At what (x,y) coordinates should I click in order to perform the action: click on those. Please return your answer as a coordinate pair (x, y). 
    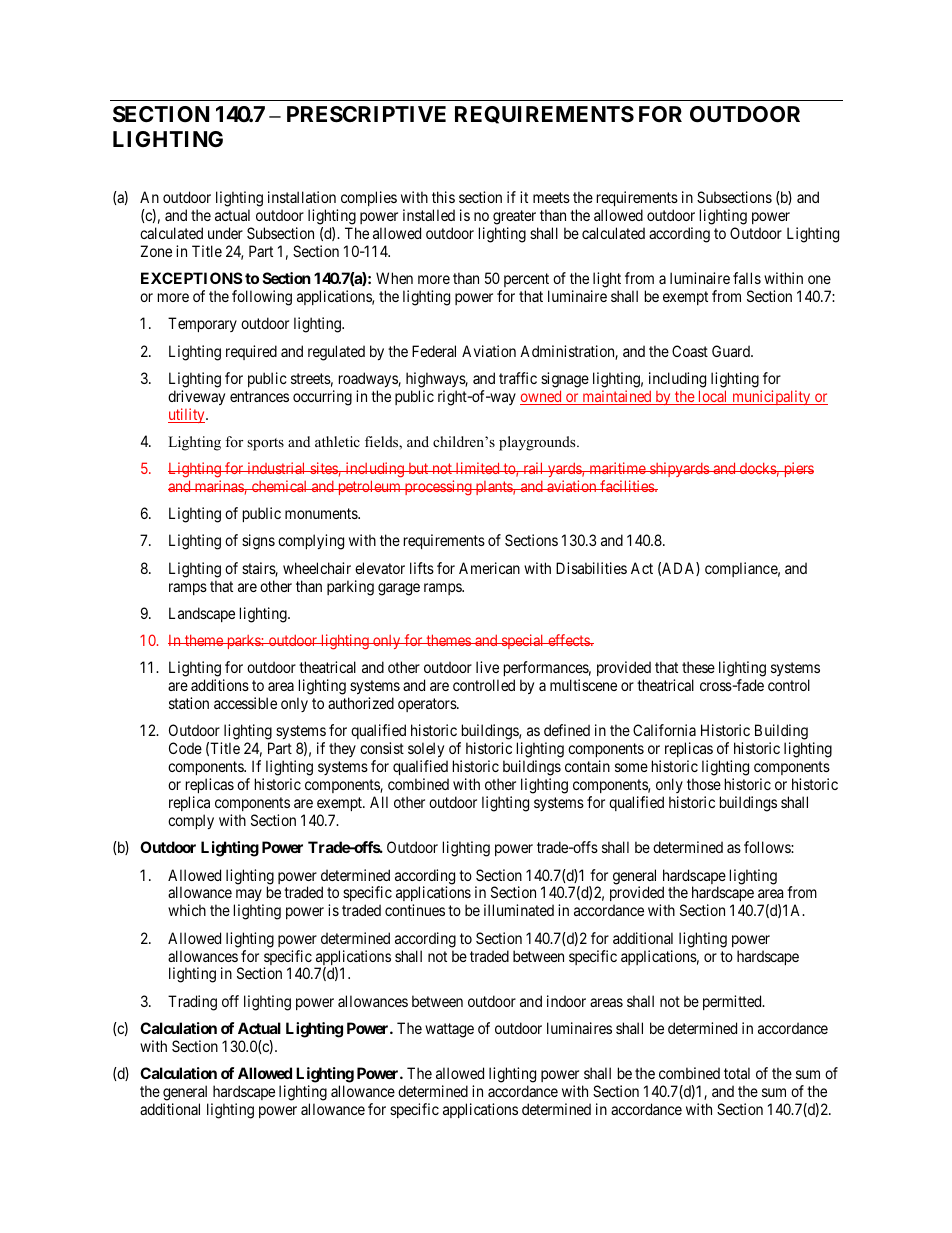
    Looking at the image, I should click on (704, 784).
